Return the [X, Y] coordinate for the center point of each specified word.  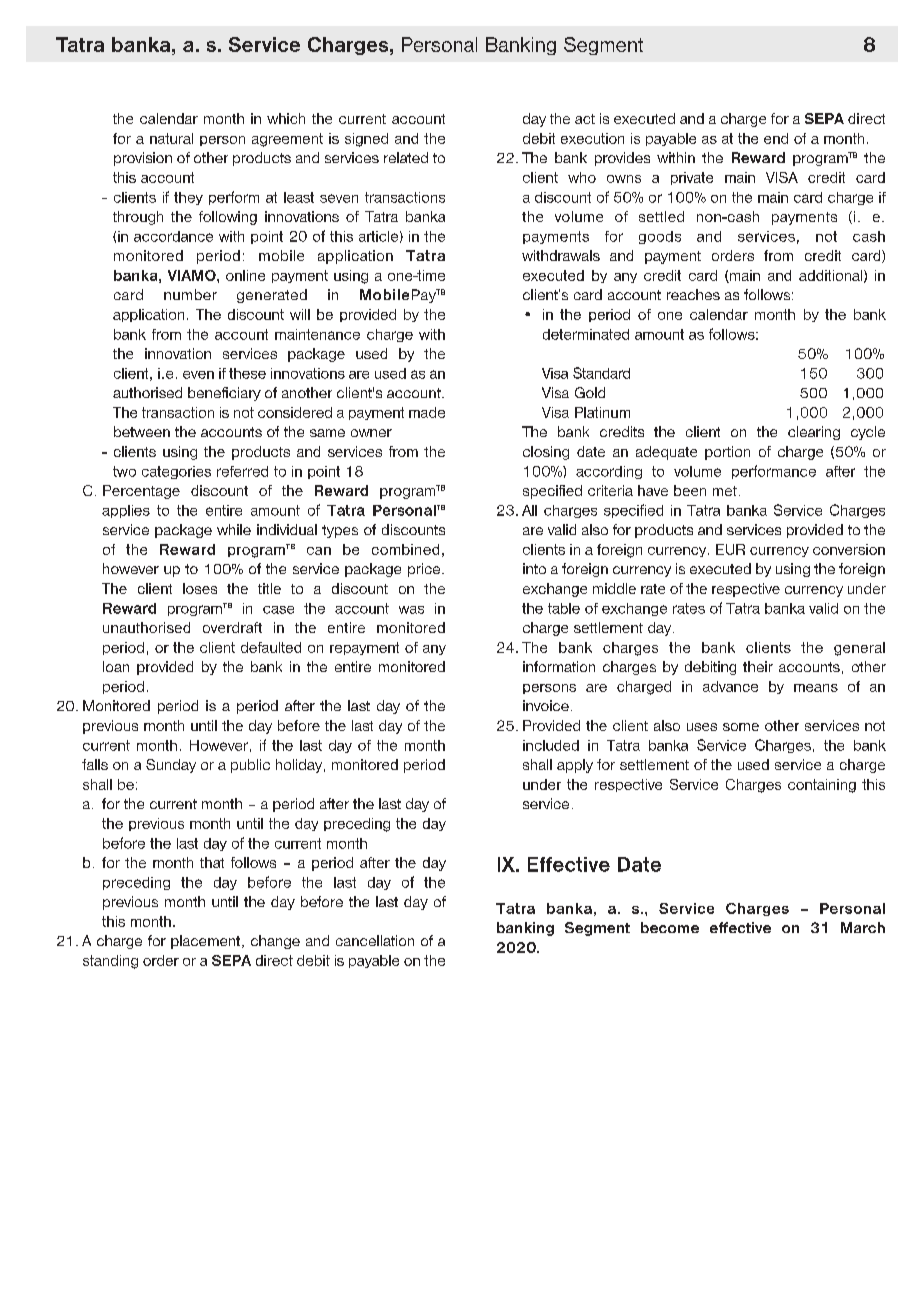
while [234, 529]
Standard [601, 373]
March [863, 927]
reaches [693, 294]
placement [207, 942]
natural [171, 138]
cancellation [375, 940]
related [406, 157]
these [247, 373]
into [534, 568]
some [741, 727]
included [551, 745]
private [692, 178]
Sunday [171, 766]
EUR [730, 549]
